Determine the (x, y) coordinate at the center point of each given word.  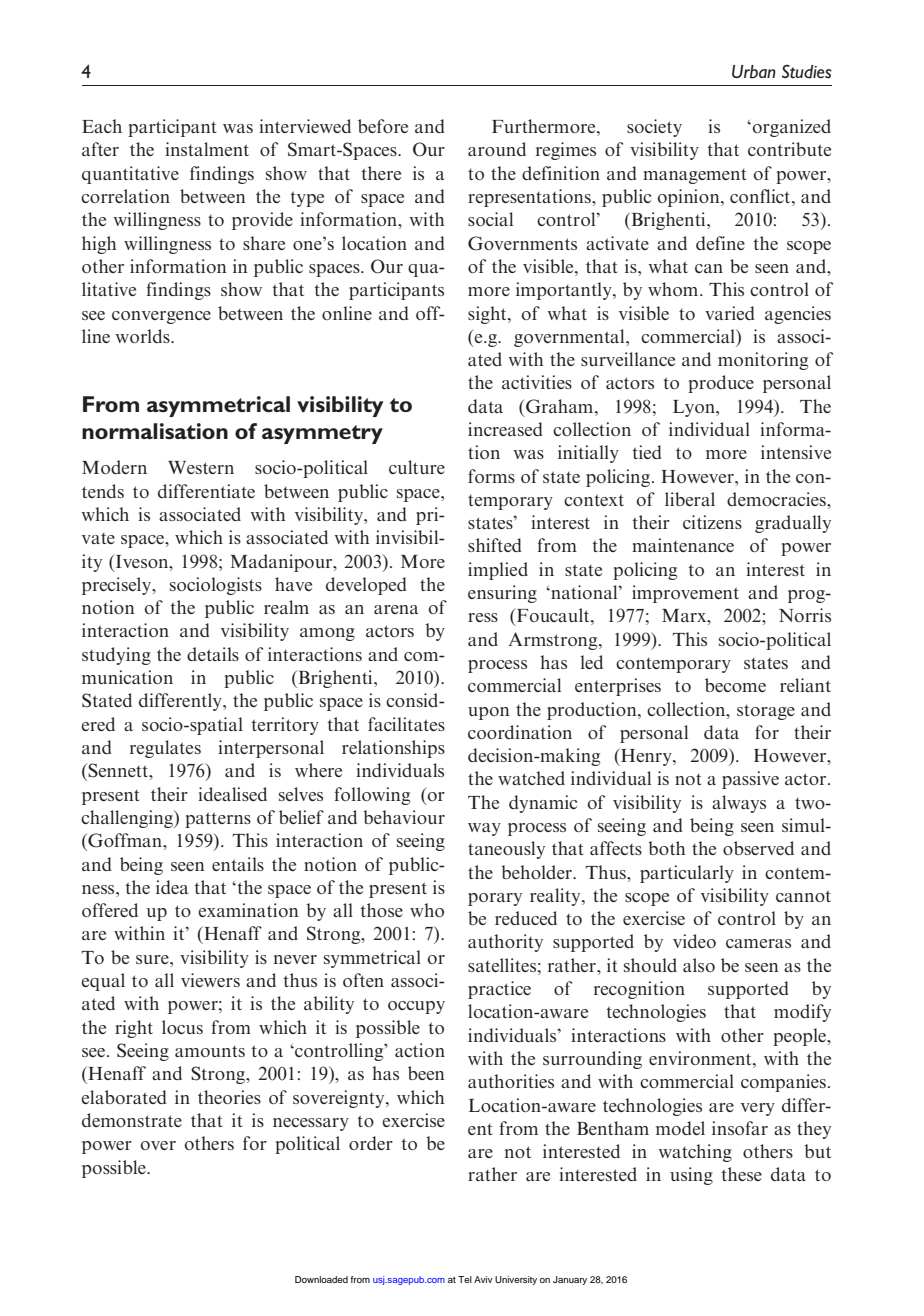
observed (758, 848)
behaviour (404, 817)
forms (491, 476)
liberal (690, 499)
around (497, 149)
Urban (754, 72)
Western (201, 467)
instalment (207, 149)
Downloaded (321, 1279)
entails (238, 864)
